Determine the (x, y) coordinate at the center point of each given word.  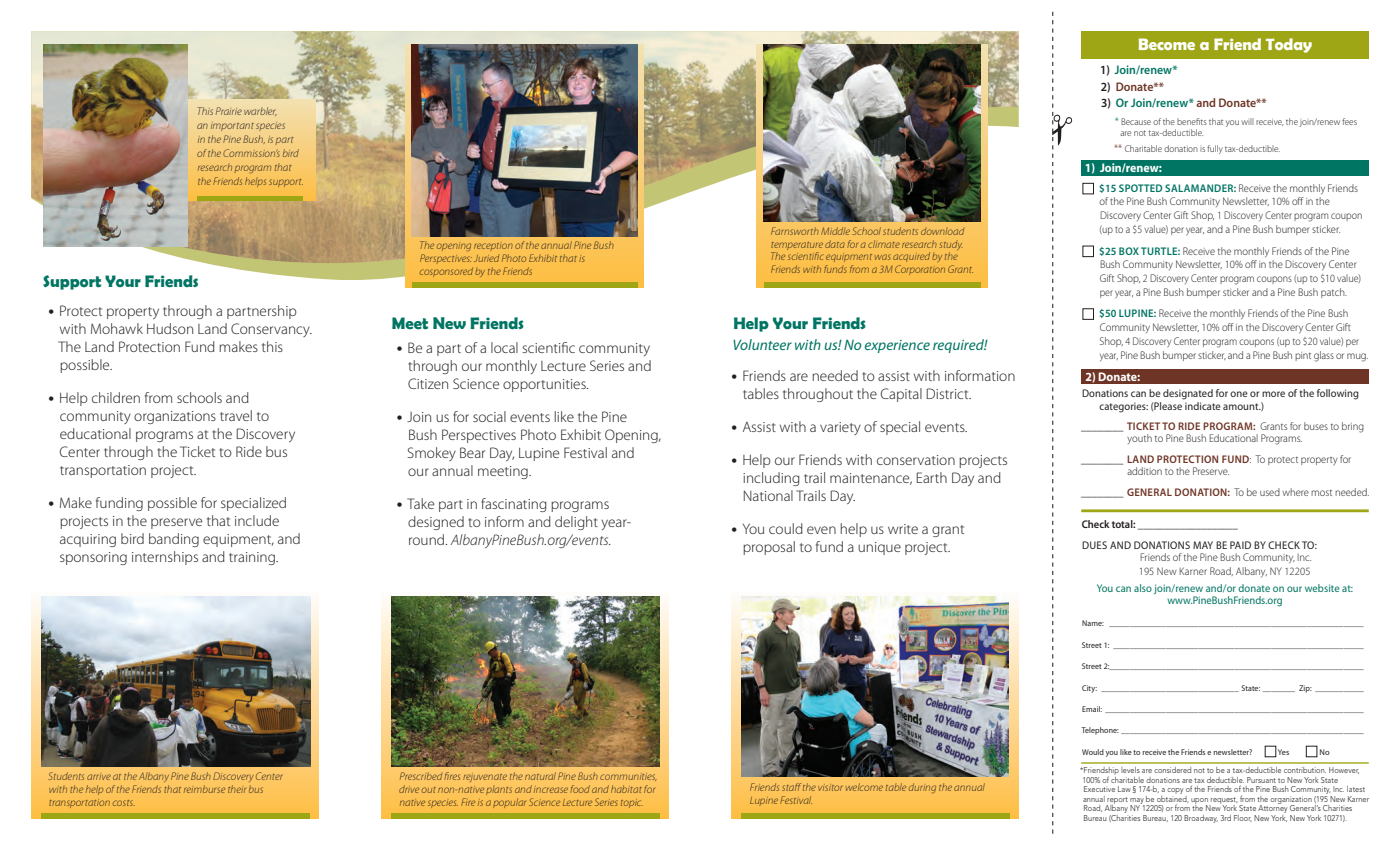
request (1224, 801)
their (237, 789)
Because (1136, 121)
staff (791, 787)
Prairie (229, 111)
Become (1167, 44)
